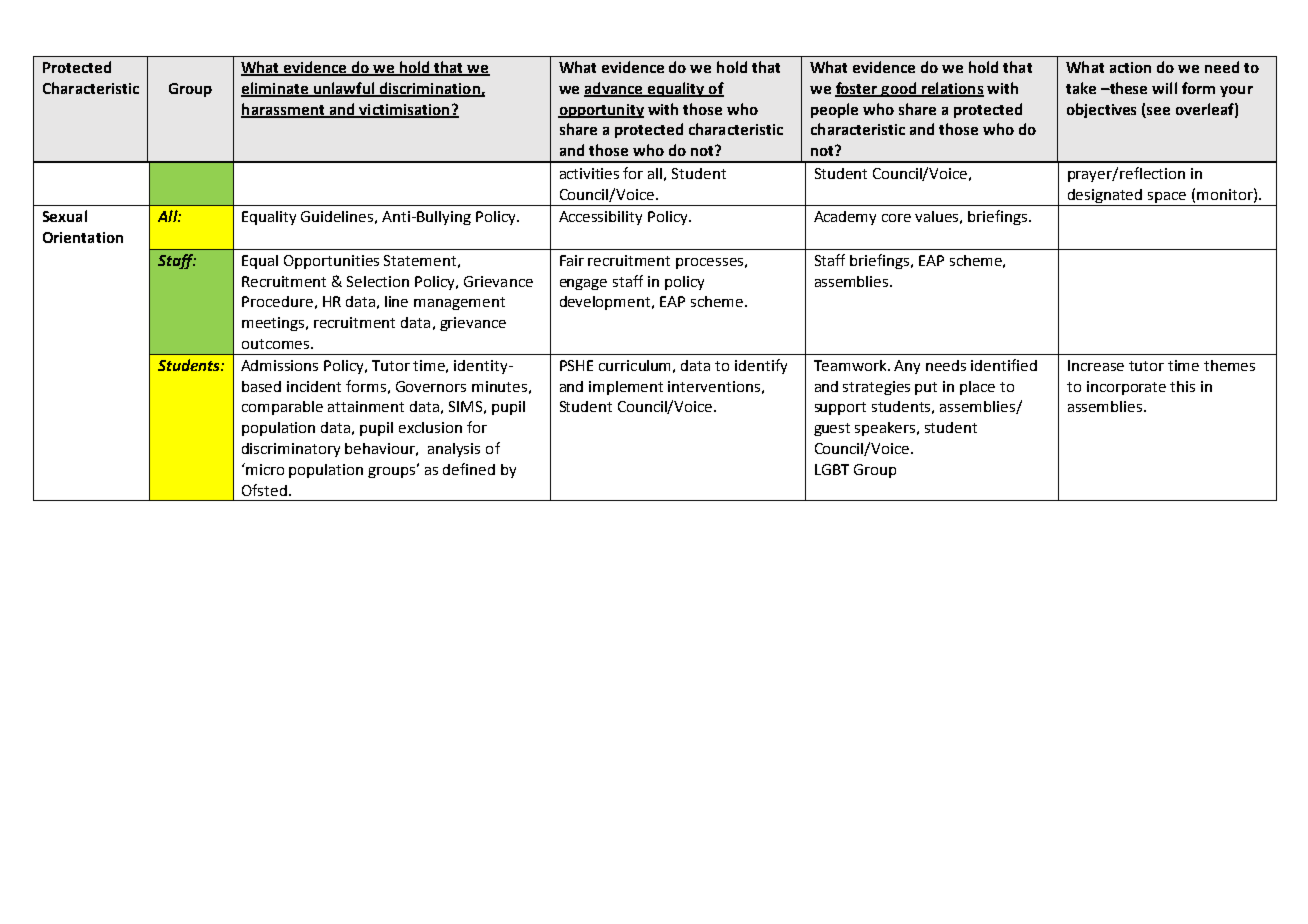  What do you see at coordinates (265, 469) in the page?
I see `micro` at bounding box center [265, 469].
